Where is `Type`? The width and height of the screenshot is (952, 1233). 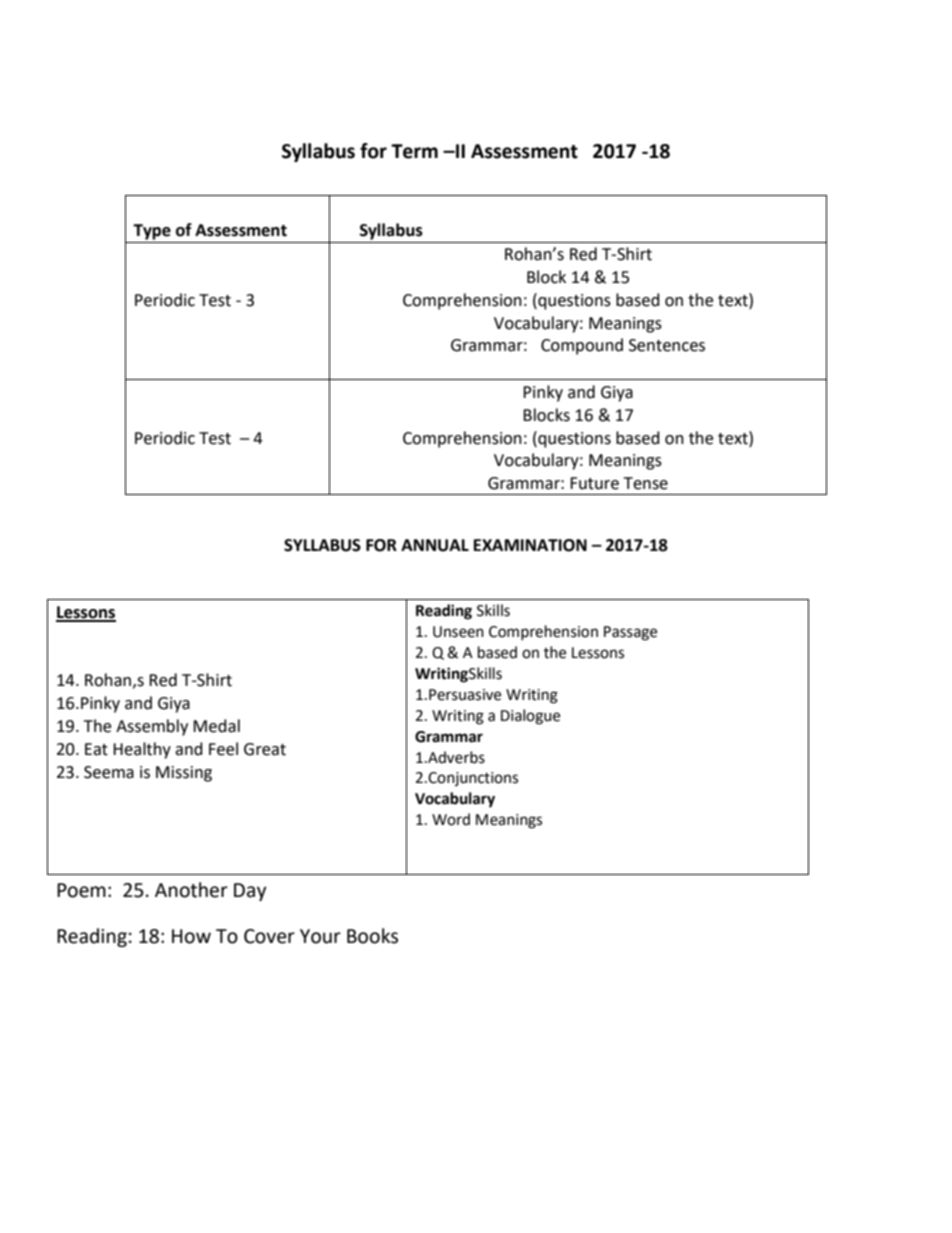
Type is located at coordinates (152, 232).
